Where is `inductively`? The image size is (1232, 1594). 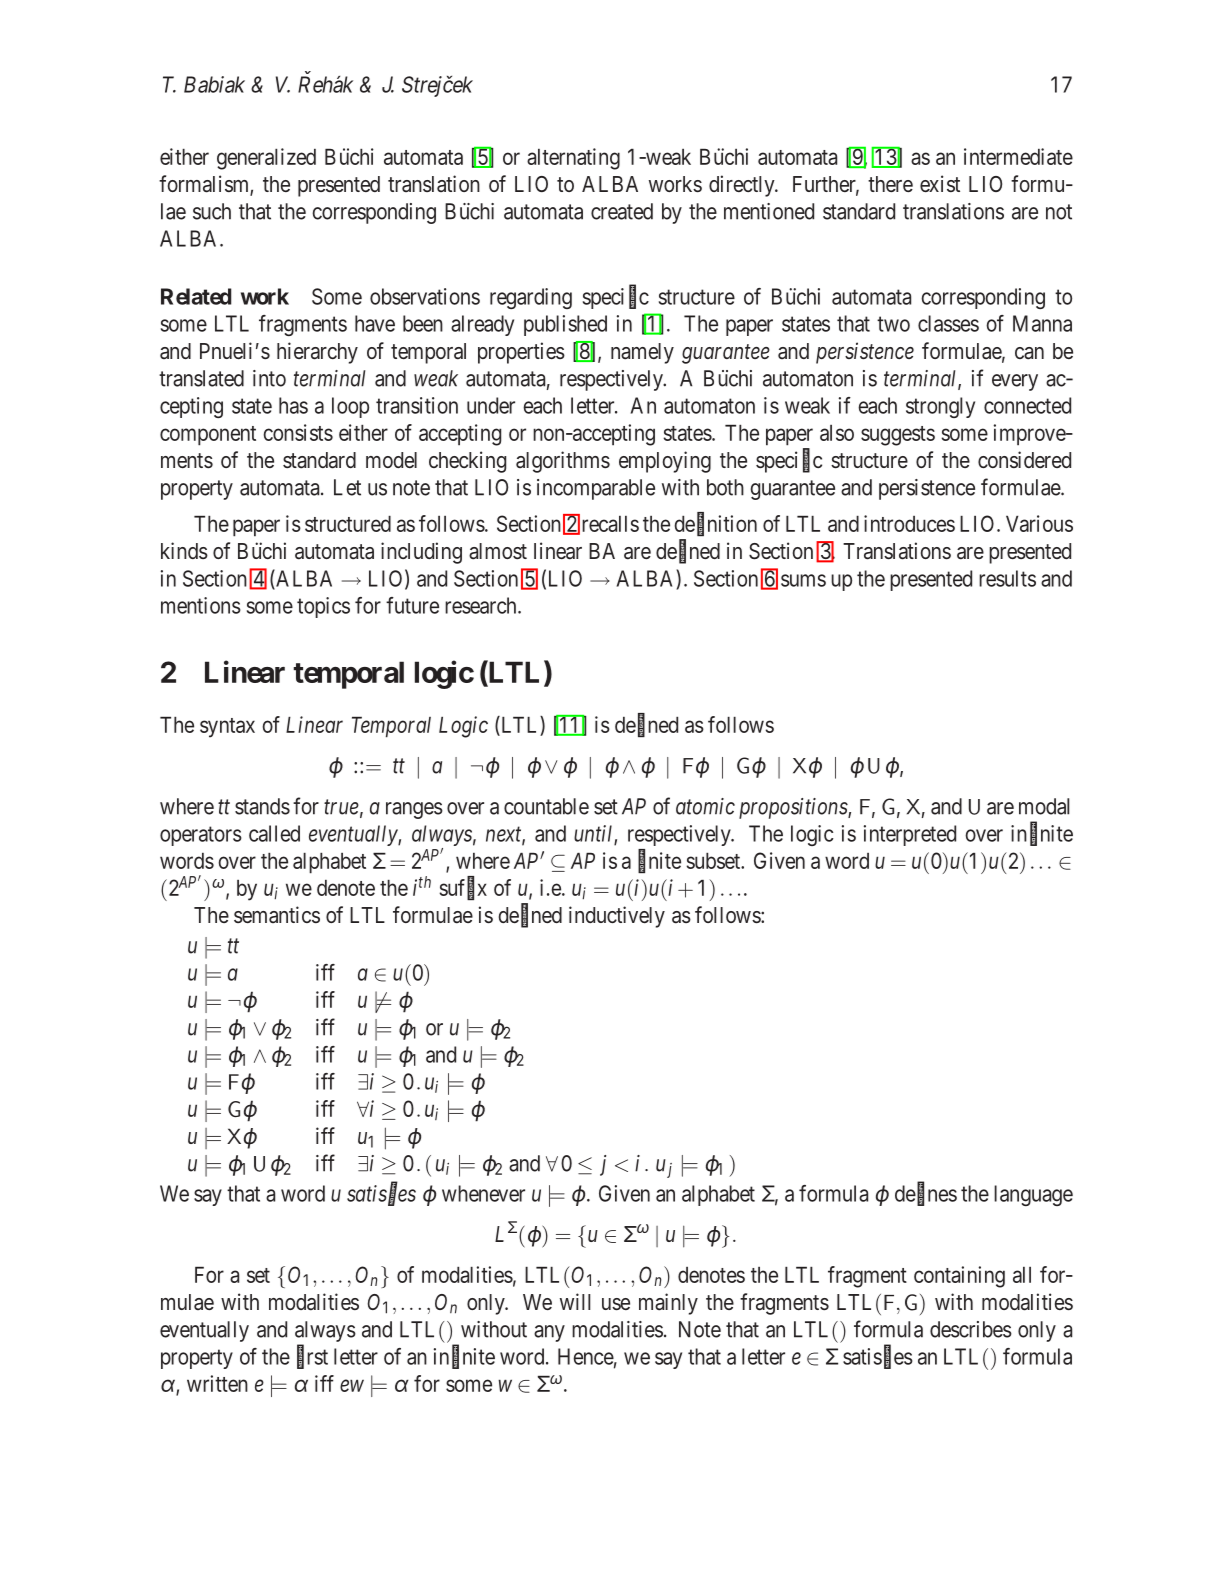 inductively is located at coordinates (617, 917).
